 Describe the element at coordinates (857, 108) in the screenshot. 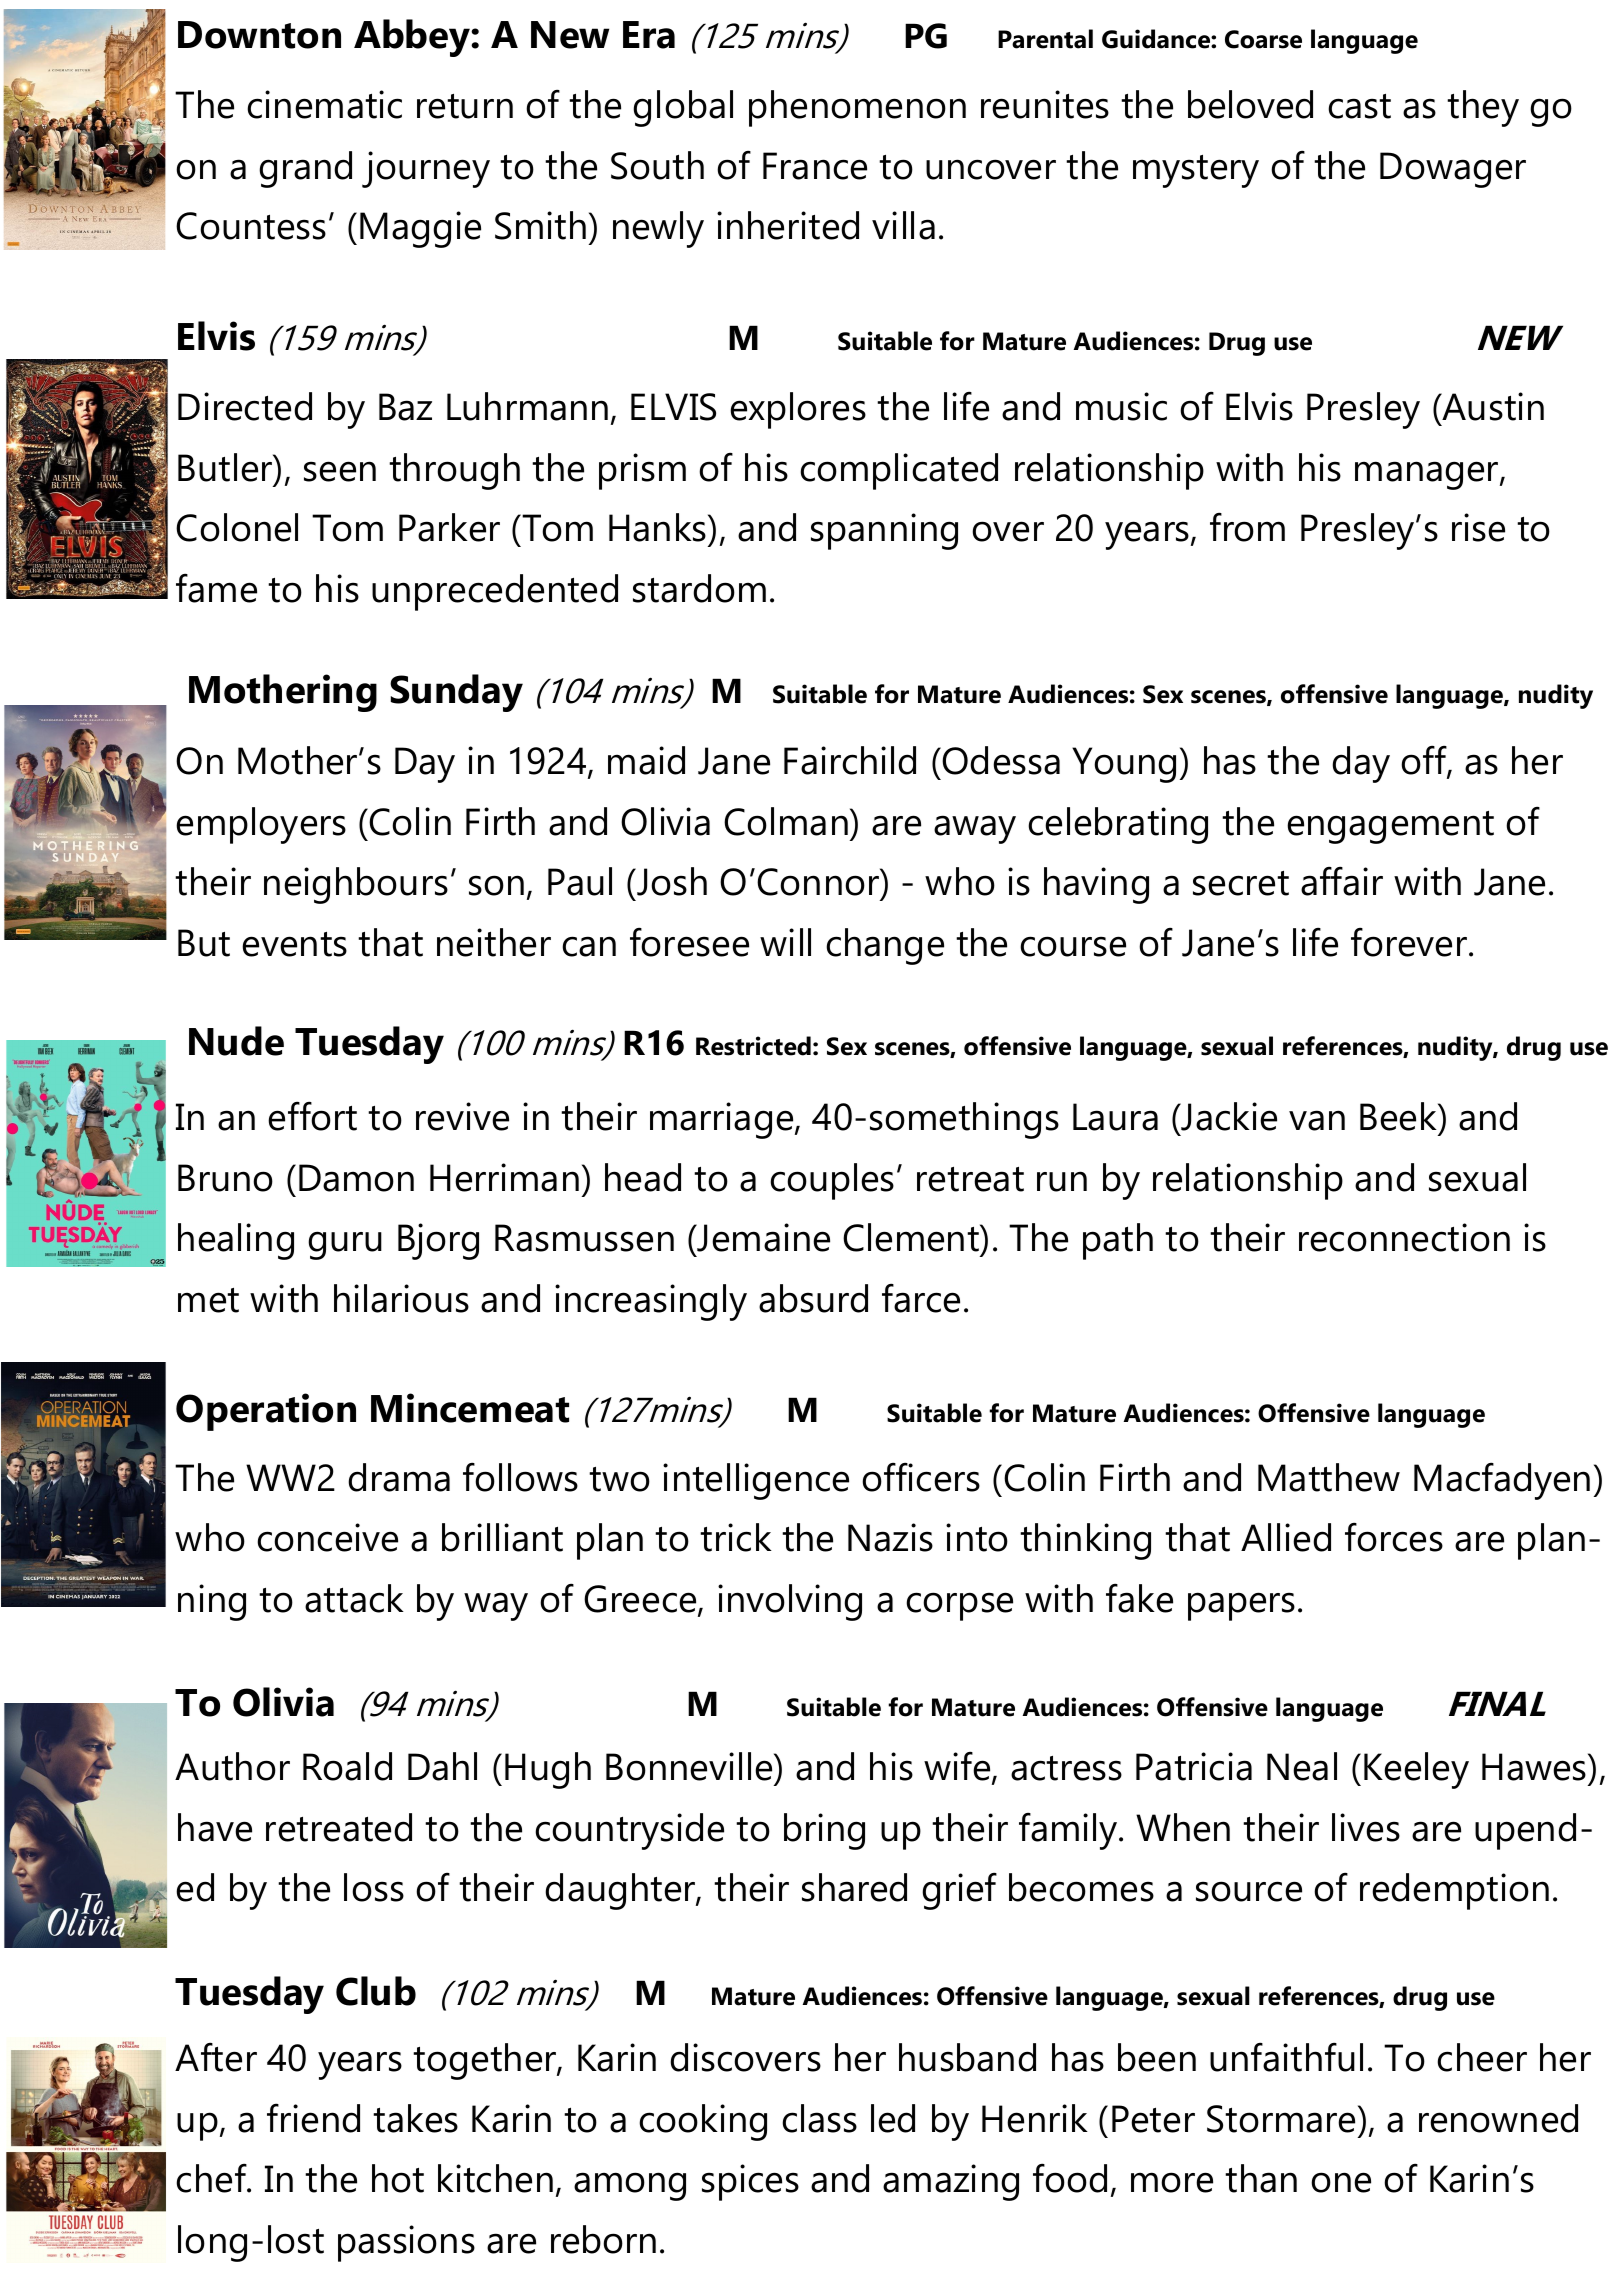

I see `phenomenon` at that location.
